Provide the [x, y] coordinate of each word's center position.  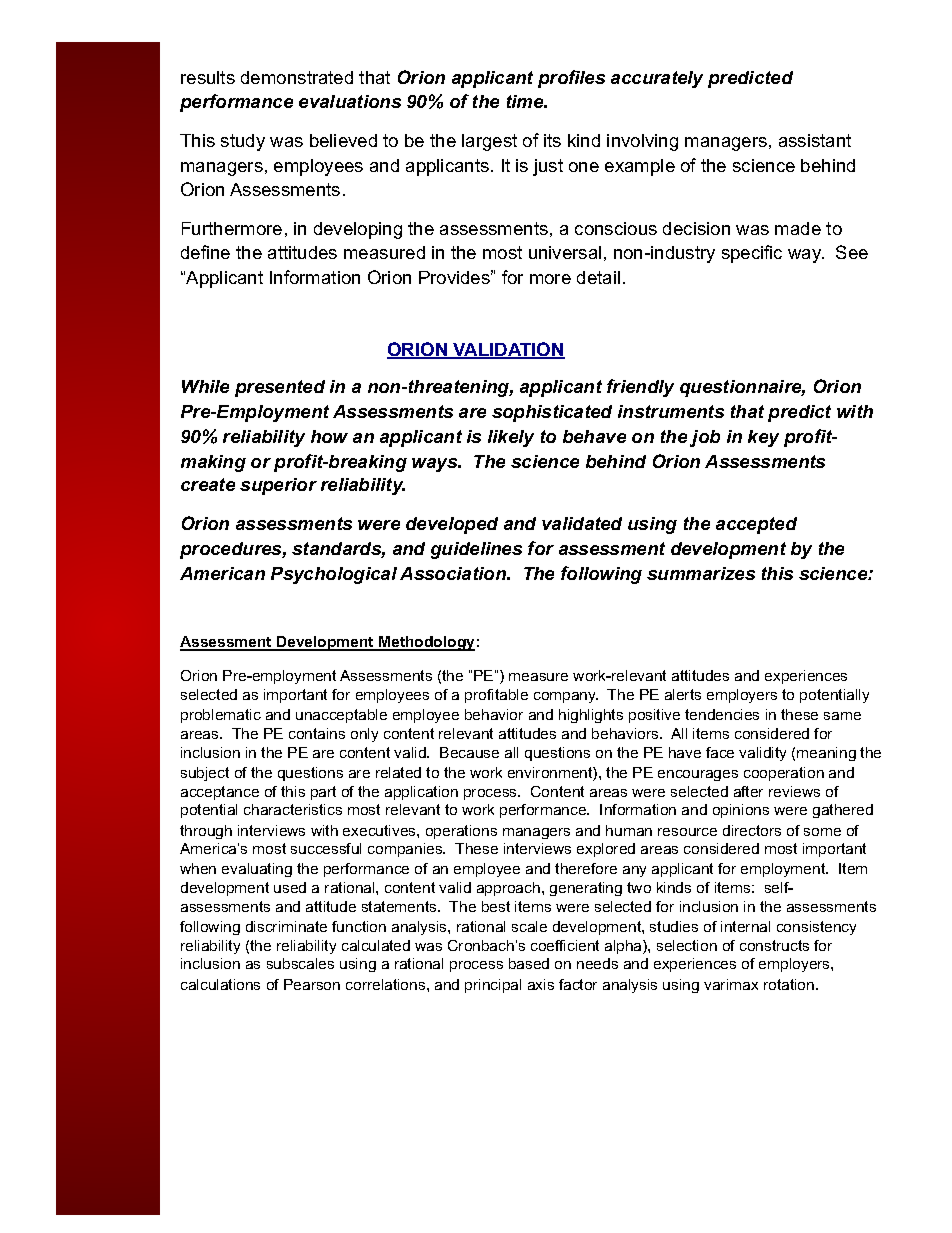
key [763, 438]
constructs [774, 945]
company [566, 697]
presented [280, 388]
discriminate [286, 926]
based [529, 963]
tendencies [722, 714]
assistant [815, 140]
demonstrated [297, 77]
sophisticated [552, 413]
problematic [221, 716]
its [552, 140]
